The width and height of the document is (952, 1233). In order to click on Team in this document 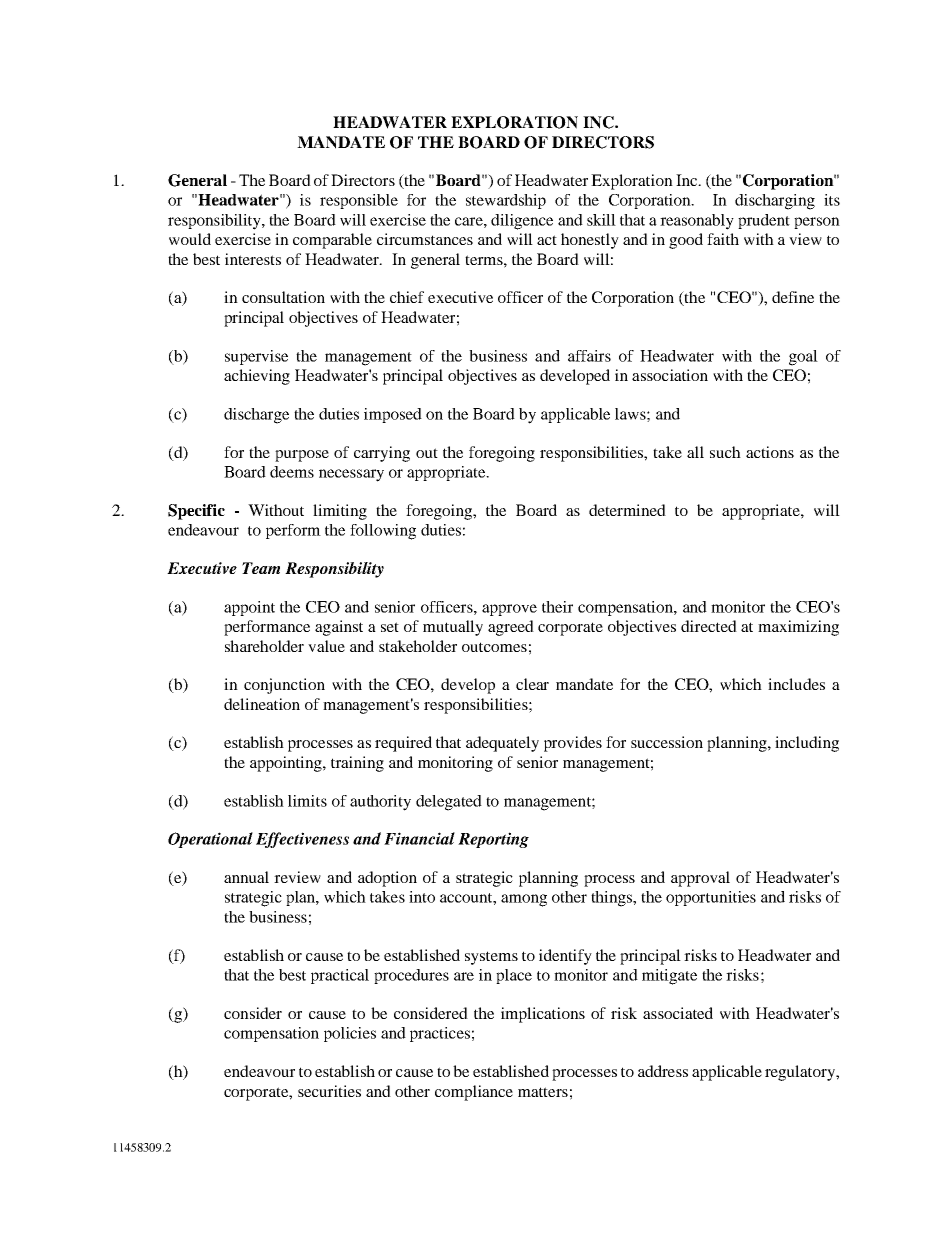, I will do `click(261, 568)`.
